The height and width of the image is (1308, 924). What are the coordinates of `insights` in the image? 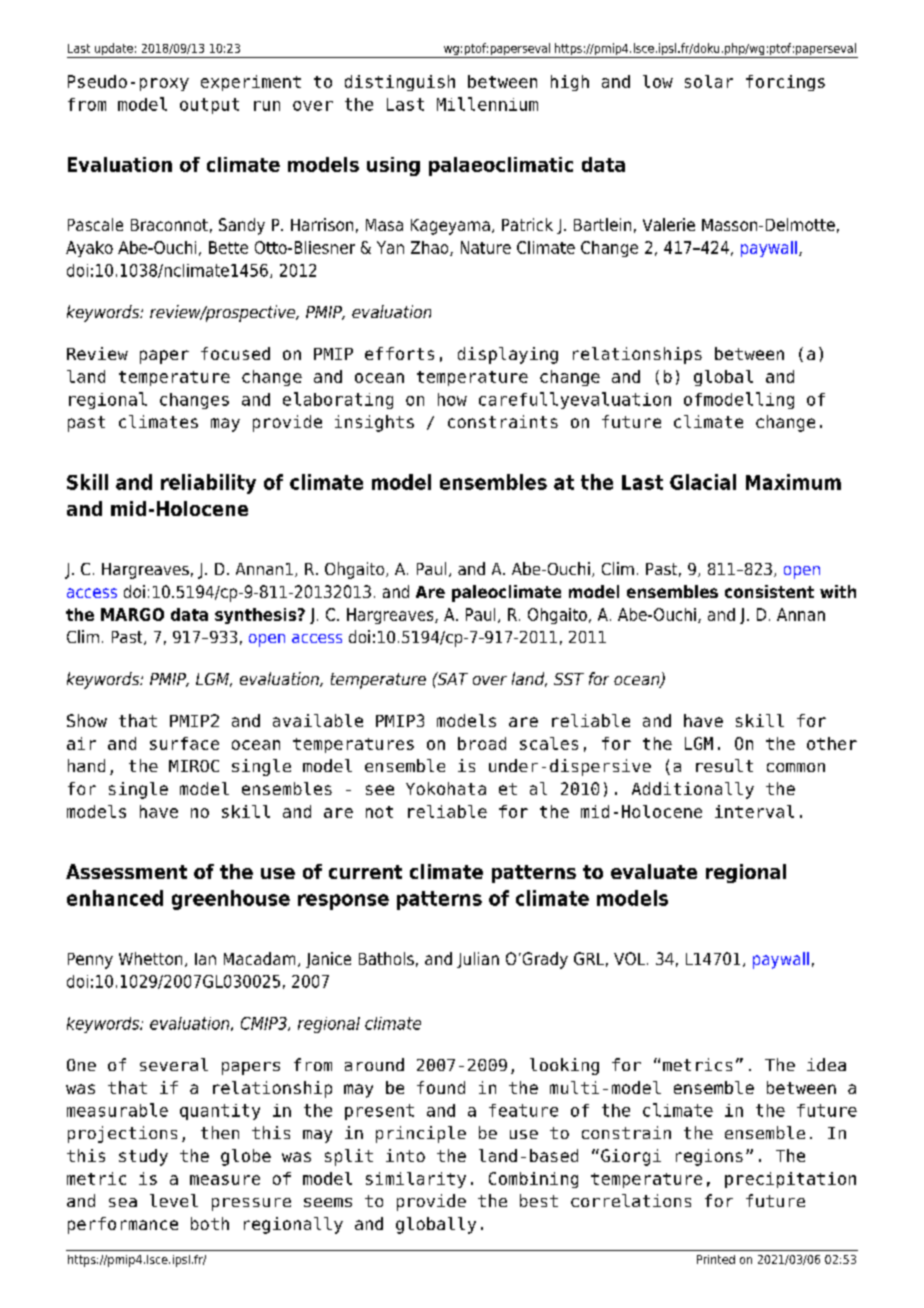 It's located at (374, 423).
